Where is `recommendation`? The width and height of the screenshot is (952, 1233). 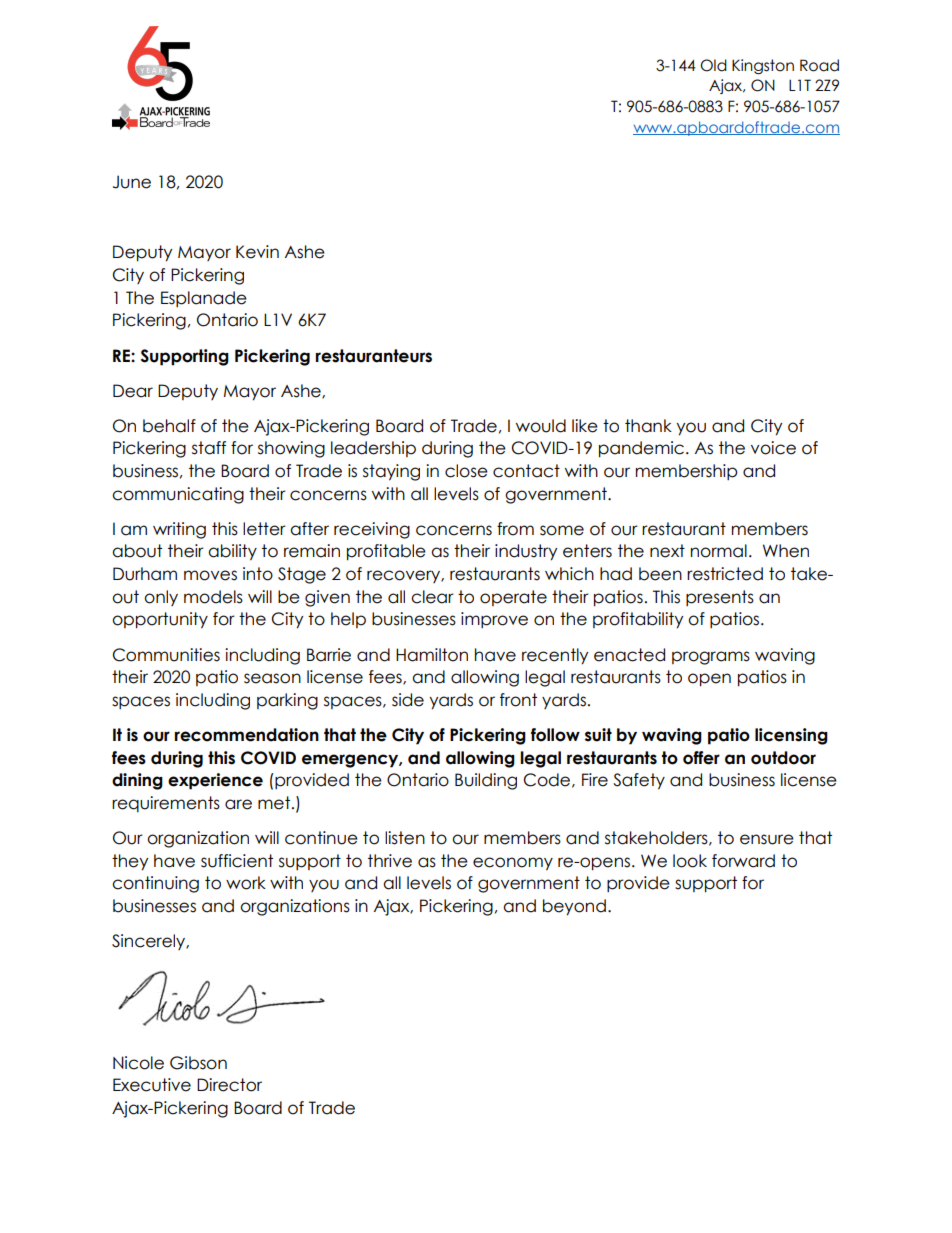 recommendation is located at coordinates (247, 735).
